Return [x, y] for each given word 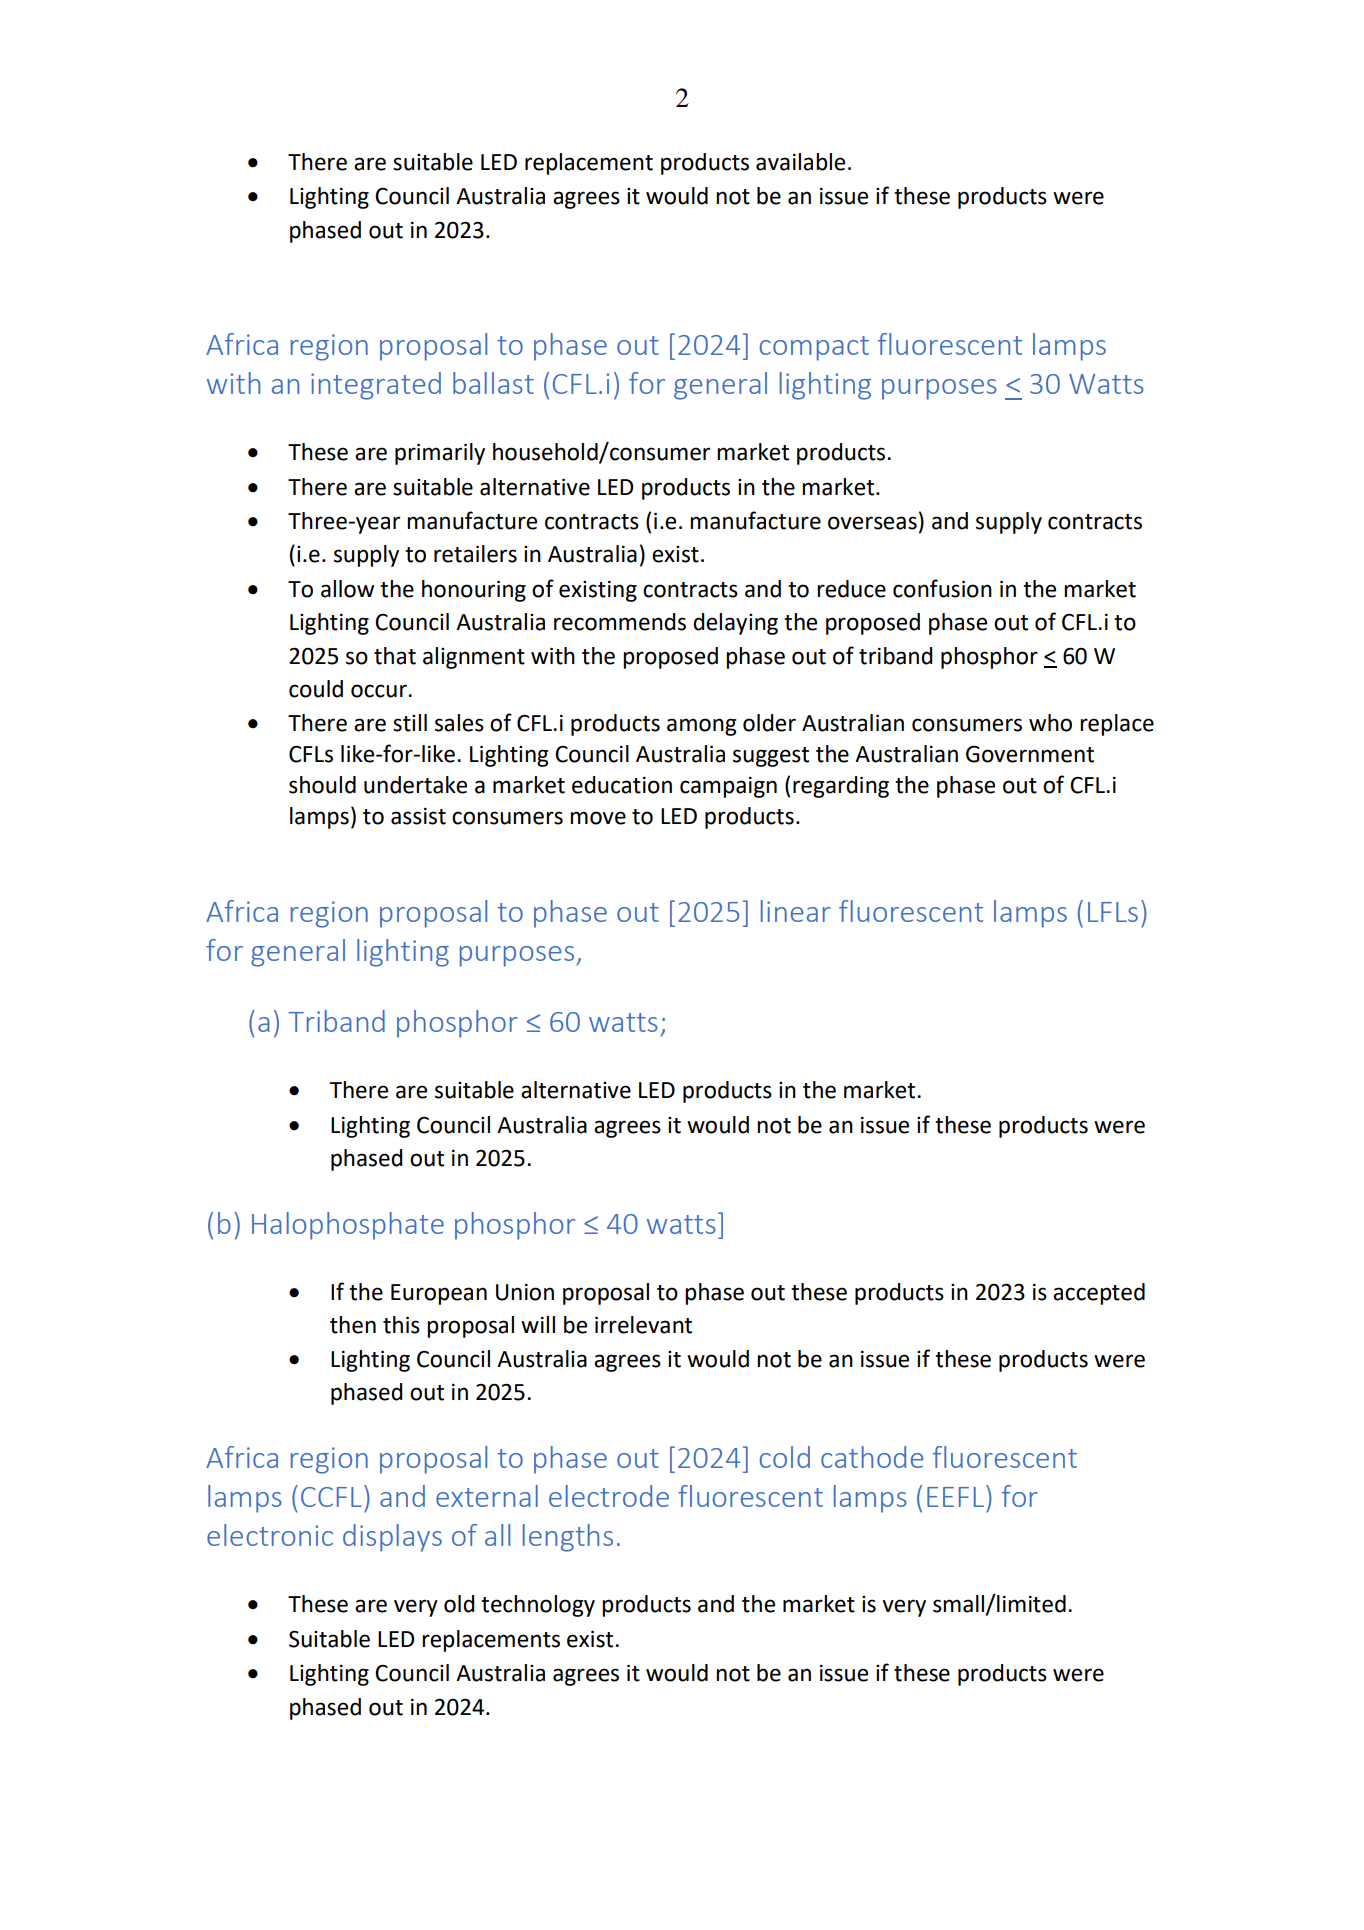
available [800, 162]
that [395, 656]
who [1050, 723]
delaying [735, 624]
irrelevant [643, 1325]
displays [392, 1538]
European [439, 1294]
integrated [376, 386]
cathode [872, 1457]
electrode [609, 1496]
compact [814, 348]
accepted [1099, 1294]
